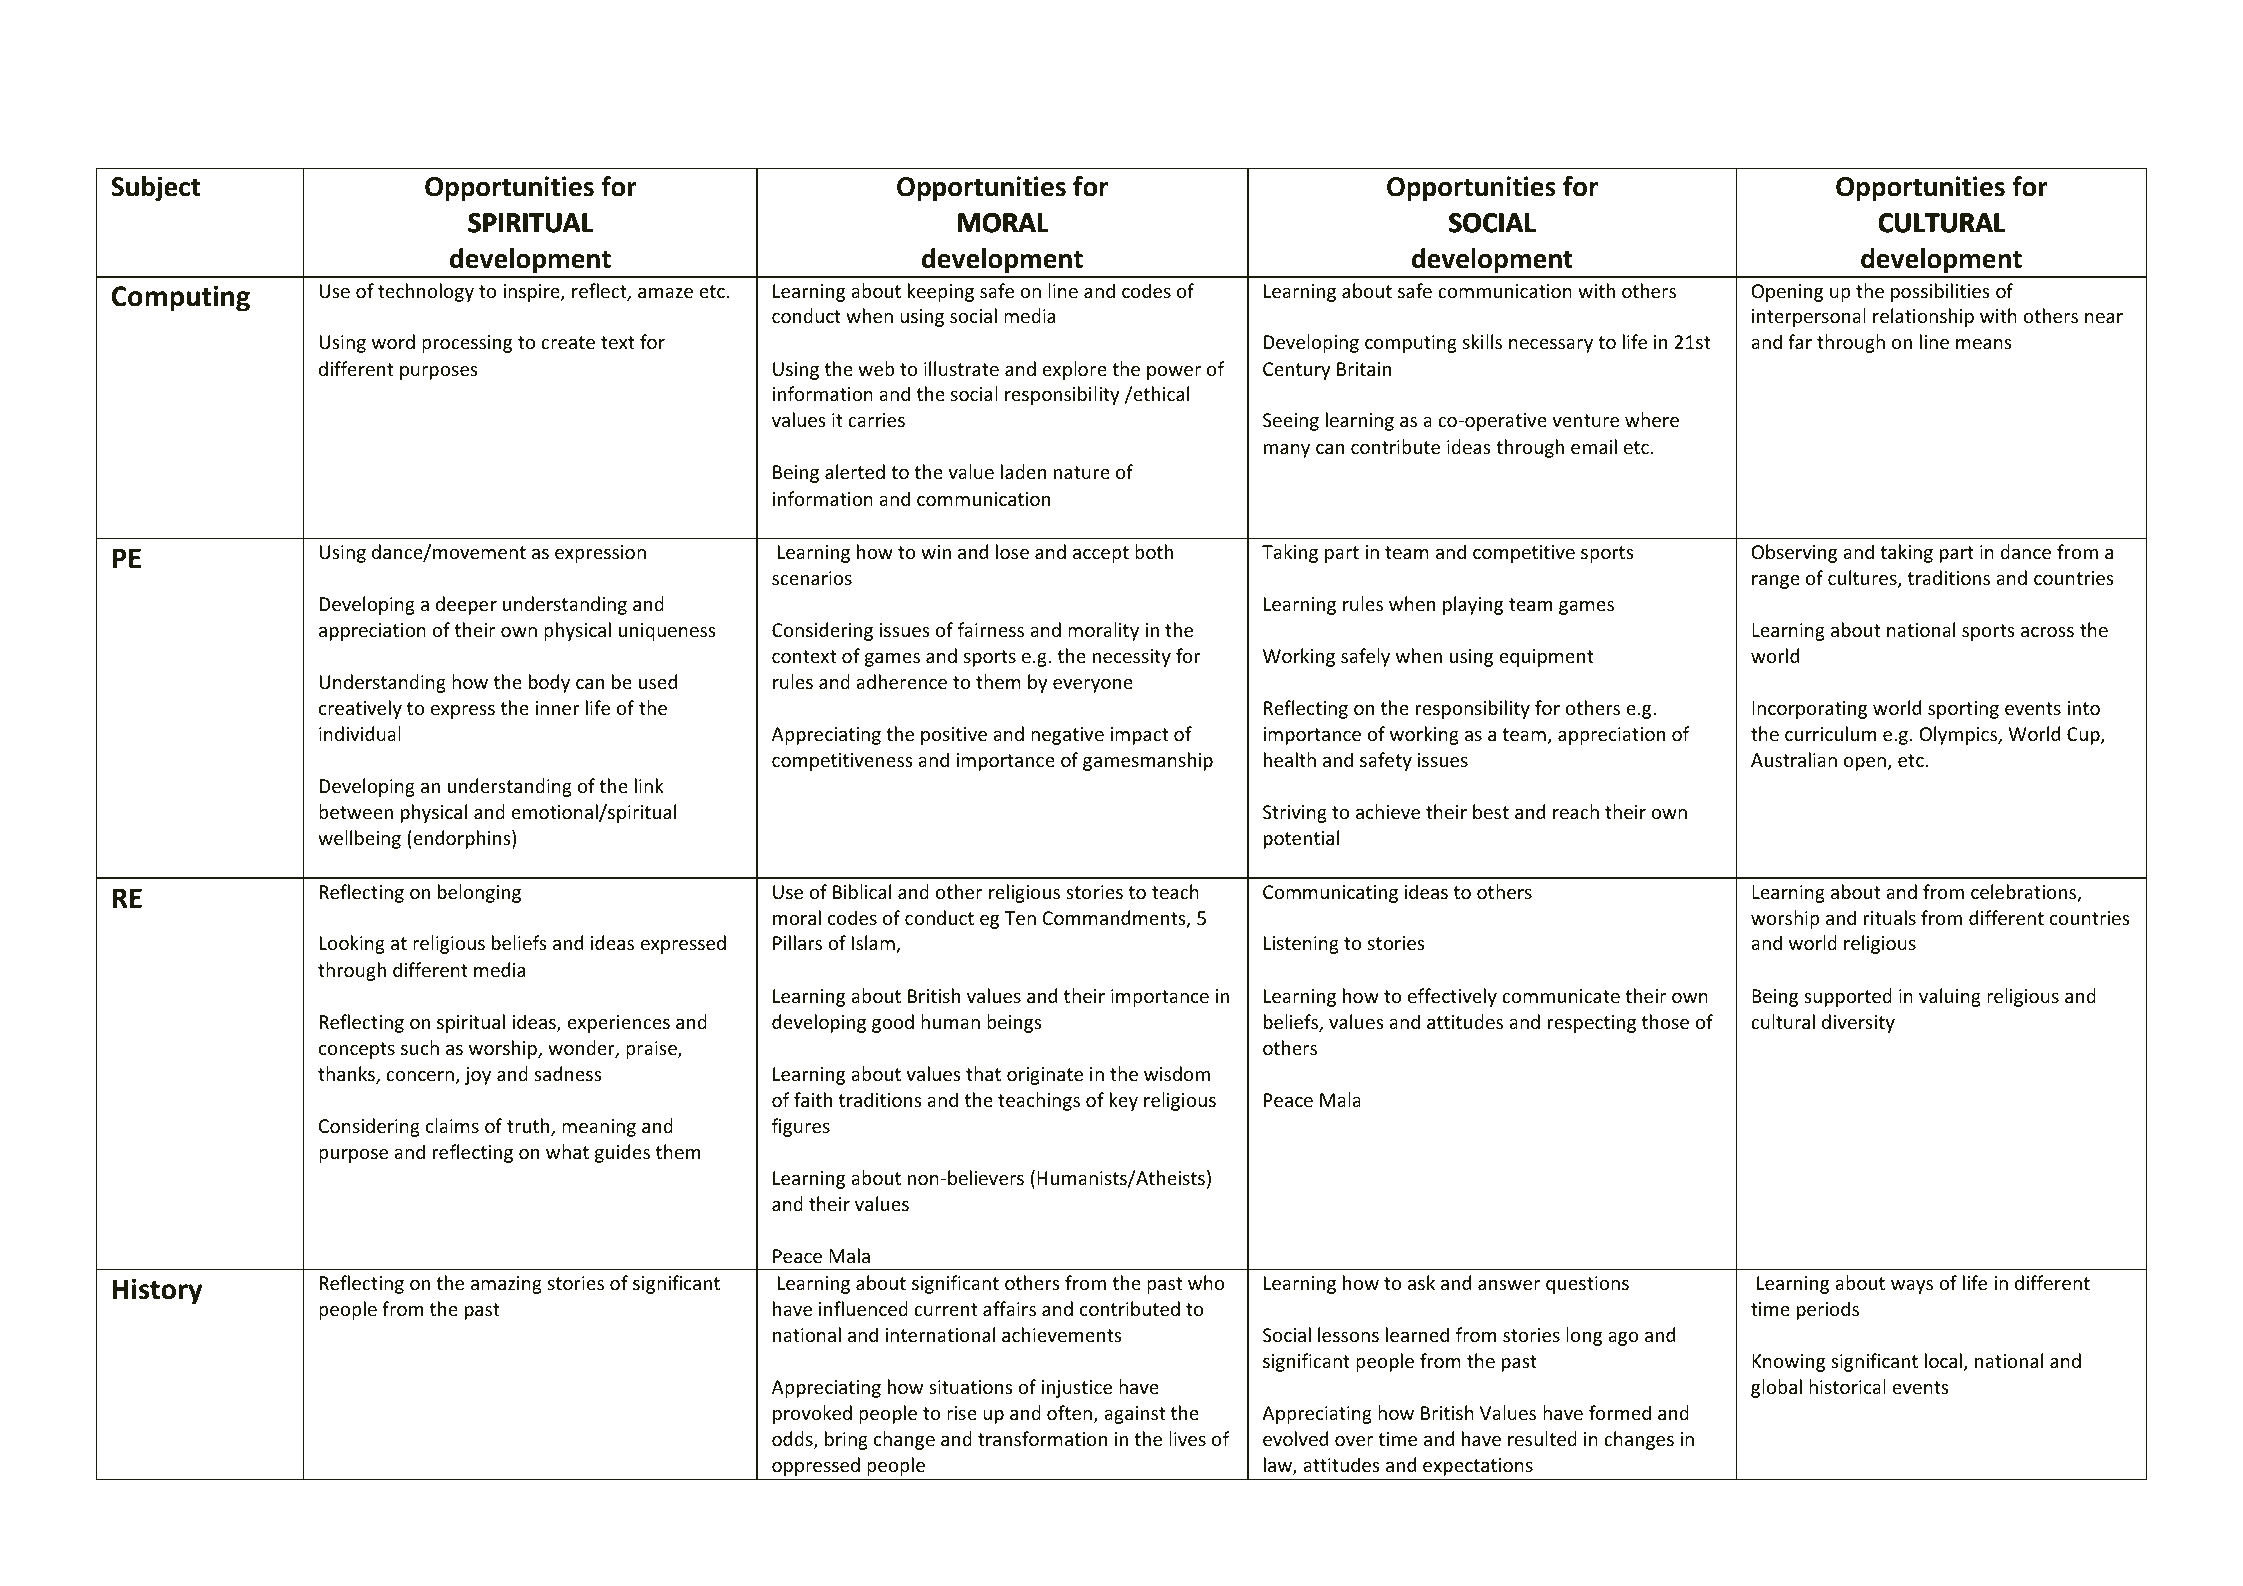 The width and height of the document is (2243, 1586). Describe the element at coordinates (1132, 658) in the document. I see `necessity` at that location.
